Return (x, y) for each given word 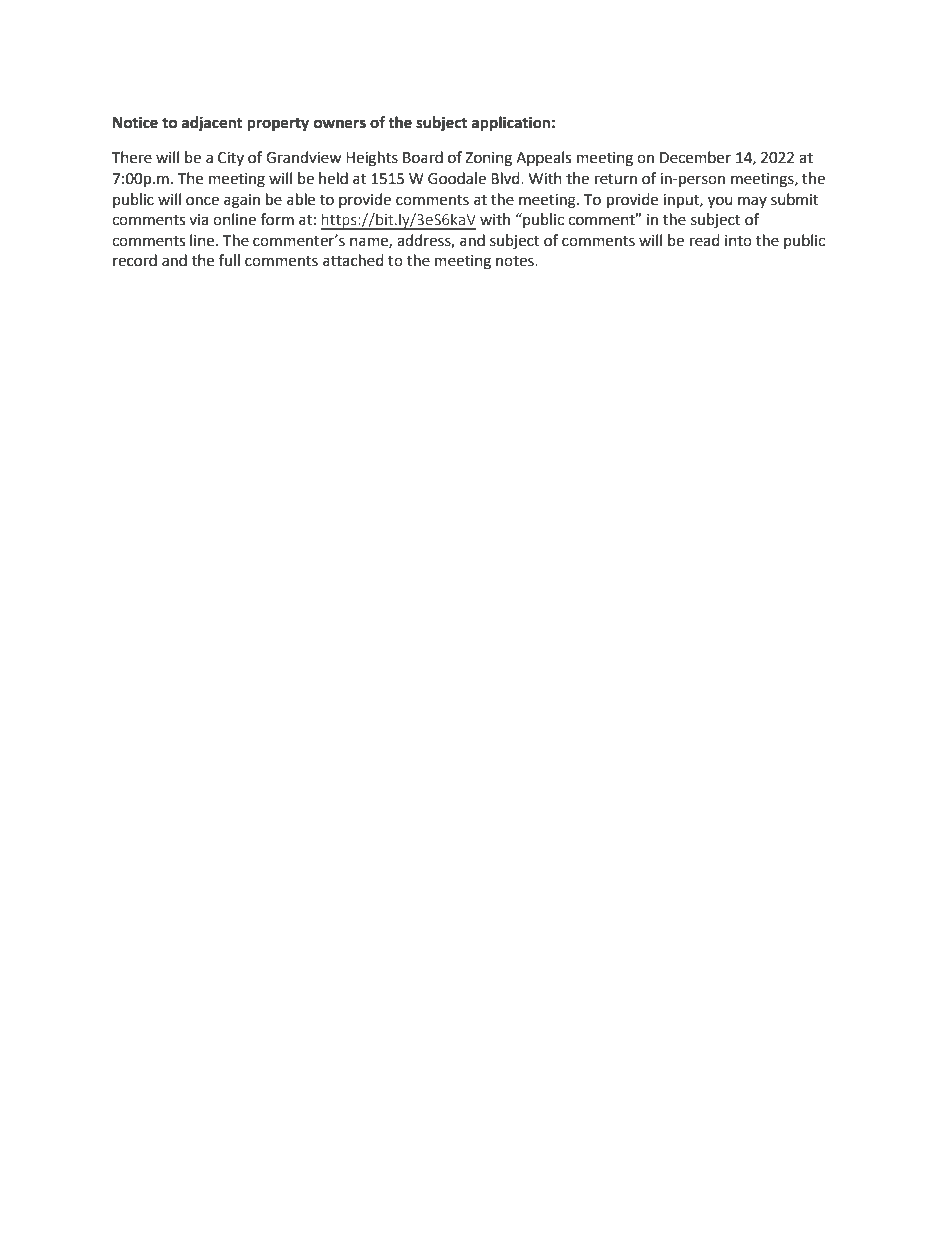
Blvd (506, 178)
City (231, 159)
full (229, 260)
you (720, 202)
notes (516, 261)
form (277, 219)
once (202, 201)
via (198, 220)
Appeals (543, 158)
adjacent (212, 123)
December (695, 157)
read (705, 240)
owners (340, 124)
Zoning (488, 159)
